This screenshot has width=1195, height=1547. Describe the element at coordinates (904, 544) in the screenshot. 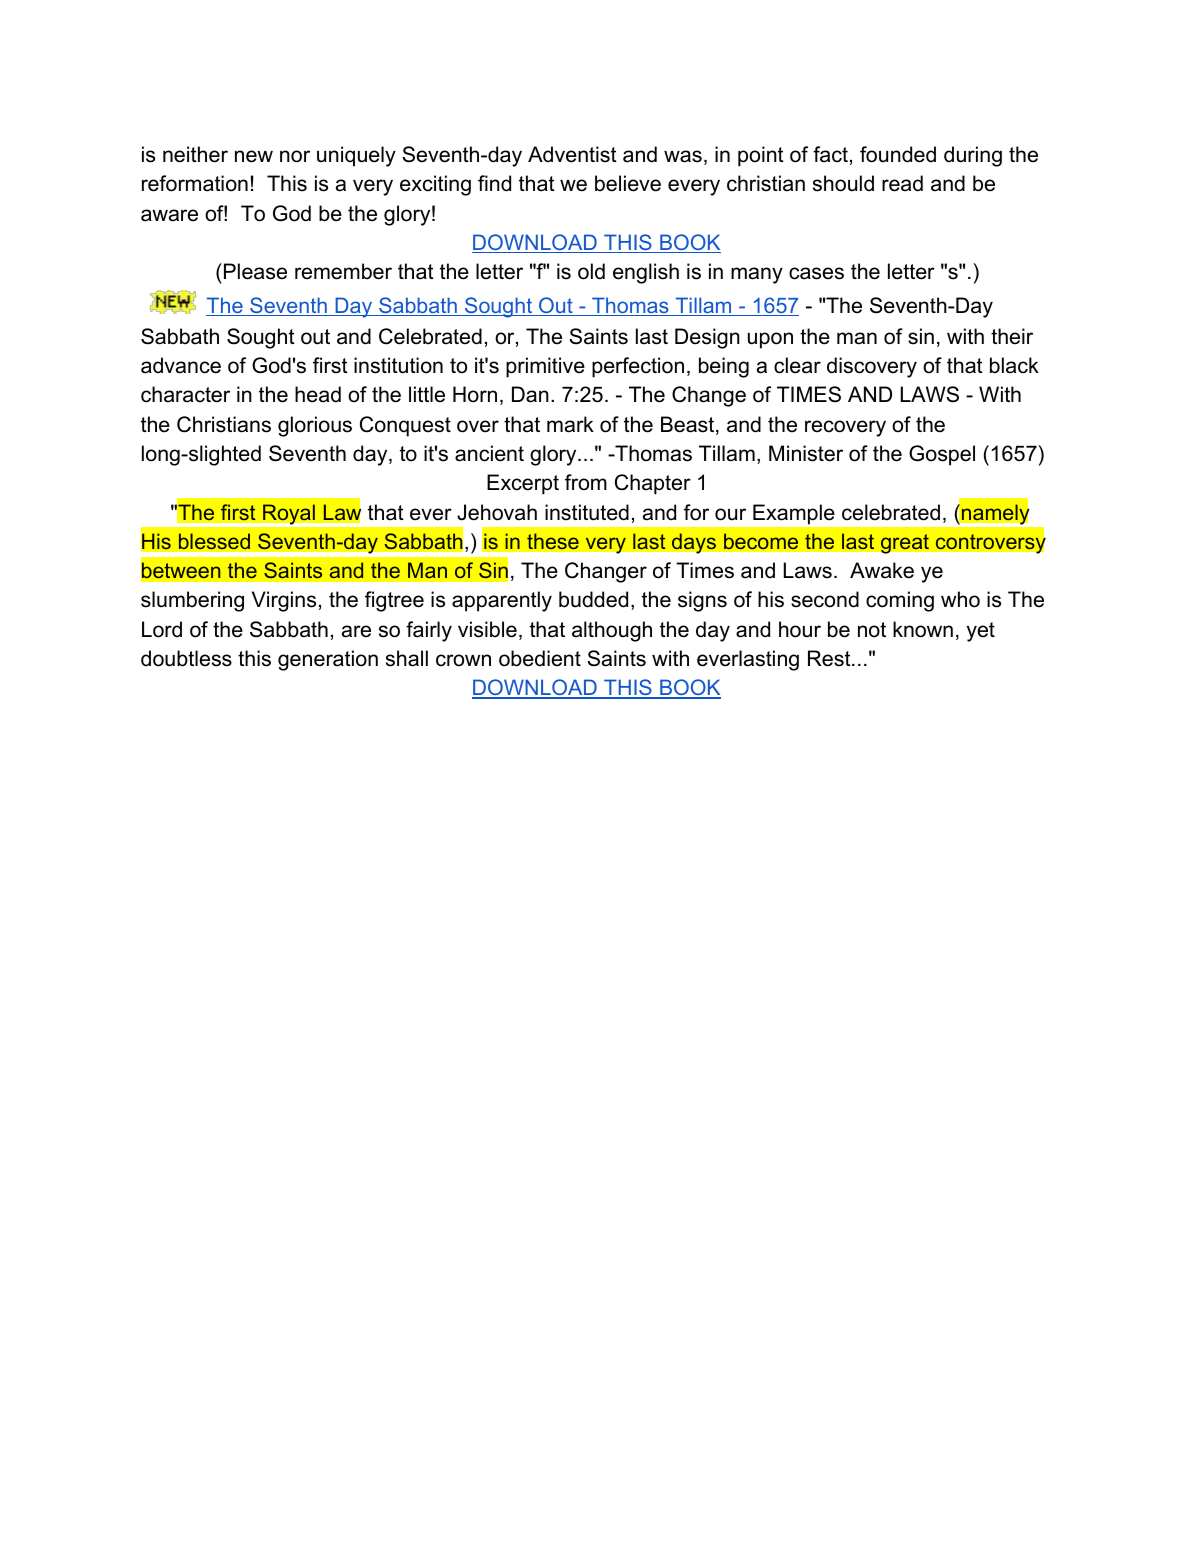

I see `great` at that location.
